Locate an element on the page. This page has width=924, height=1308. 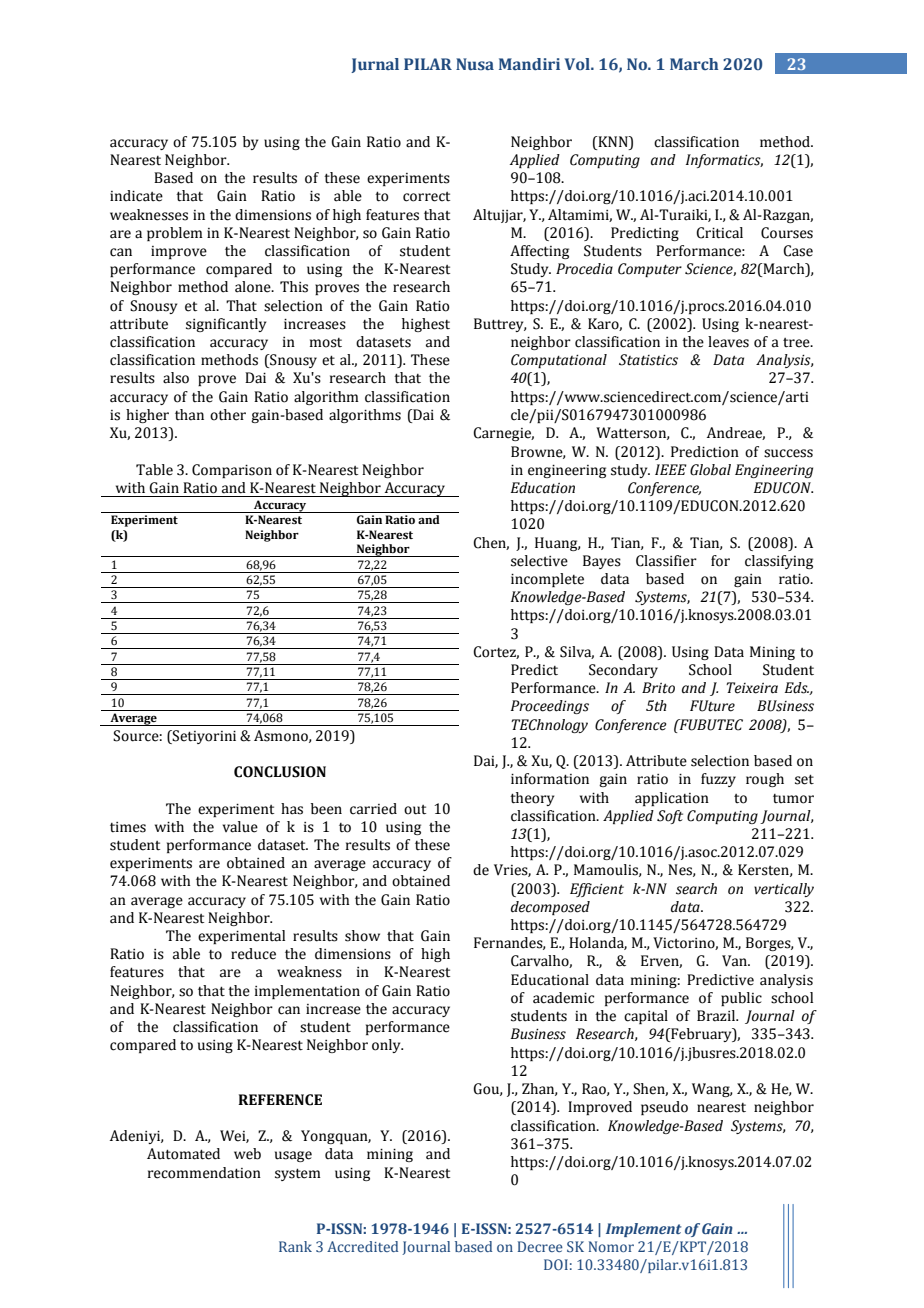
fuzzy is located at coordinates (718, 780).
